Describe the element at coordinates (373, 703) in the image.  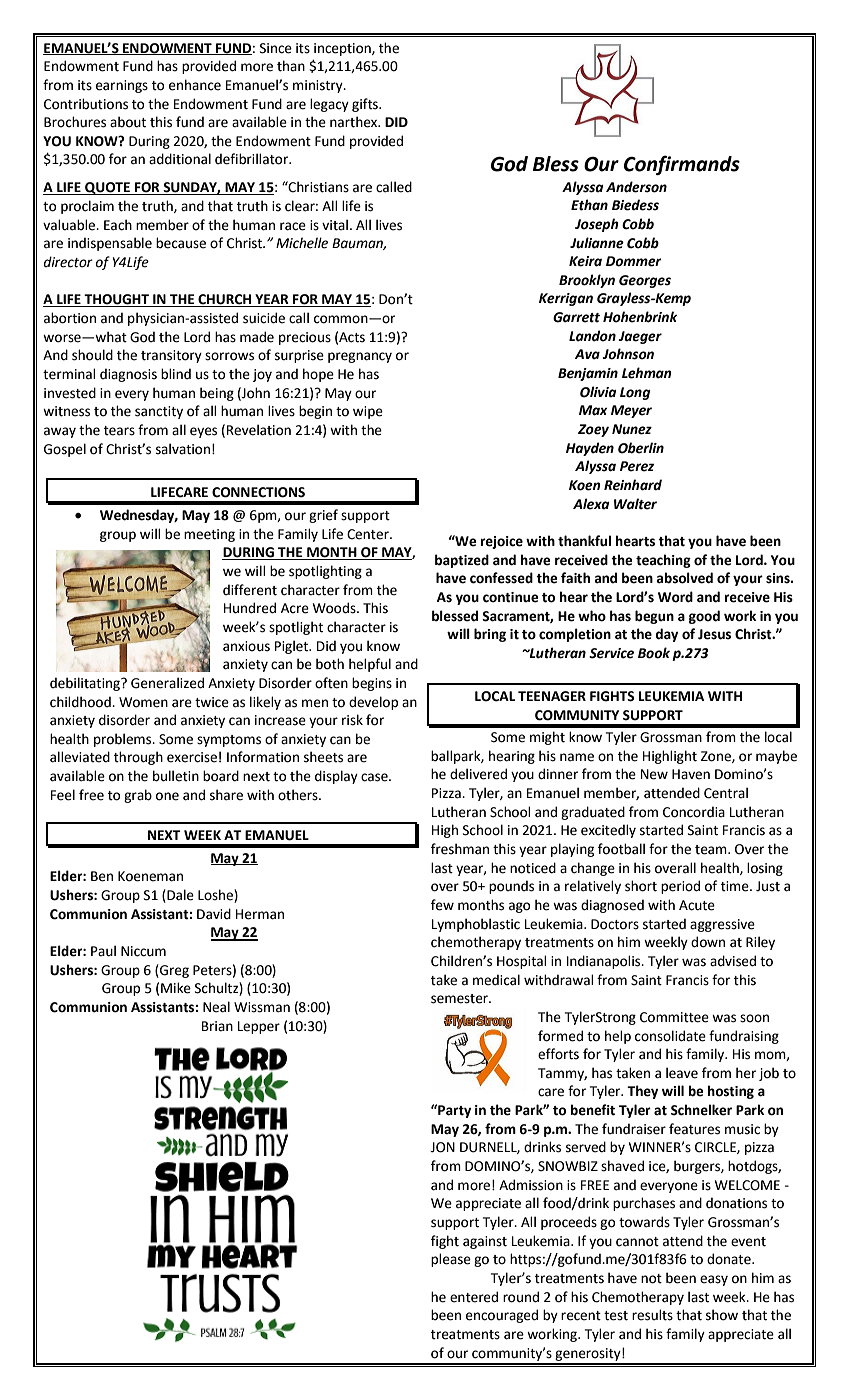
I see `develop` at that location.
